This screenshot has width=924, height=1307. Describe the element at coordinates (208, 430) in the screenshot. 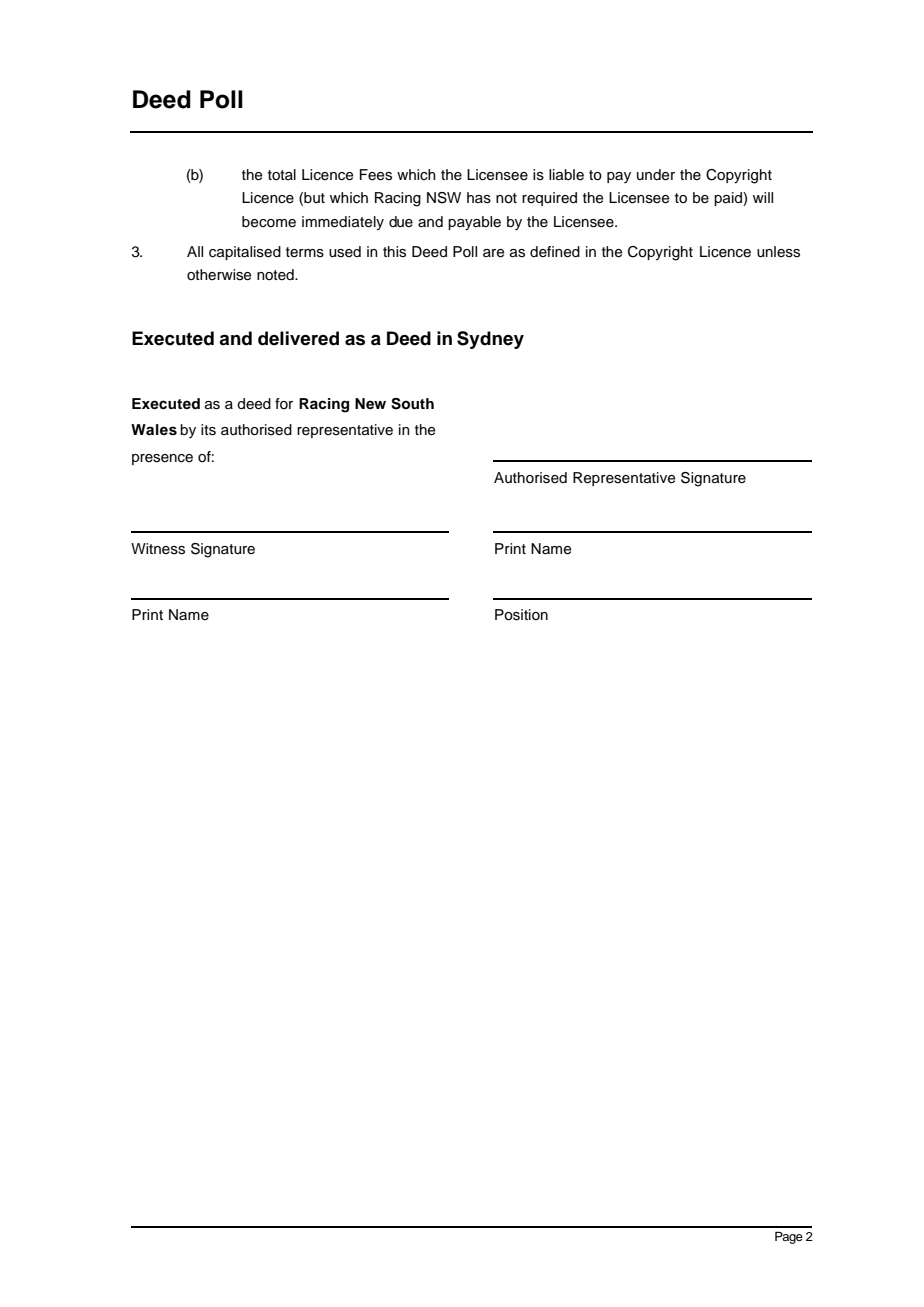

I see `its` at that location.
